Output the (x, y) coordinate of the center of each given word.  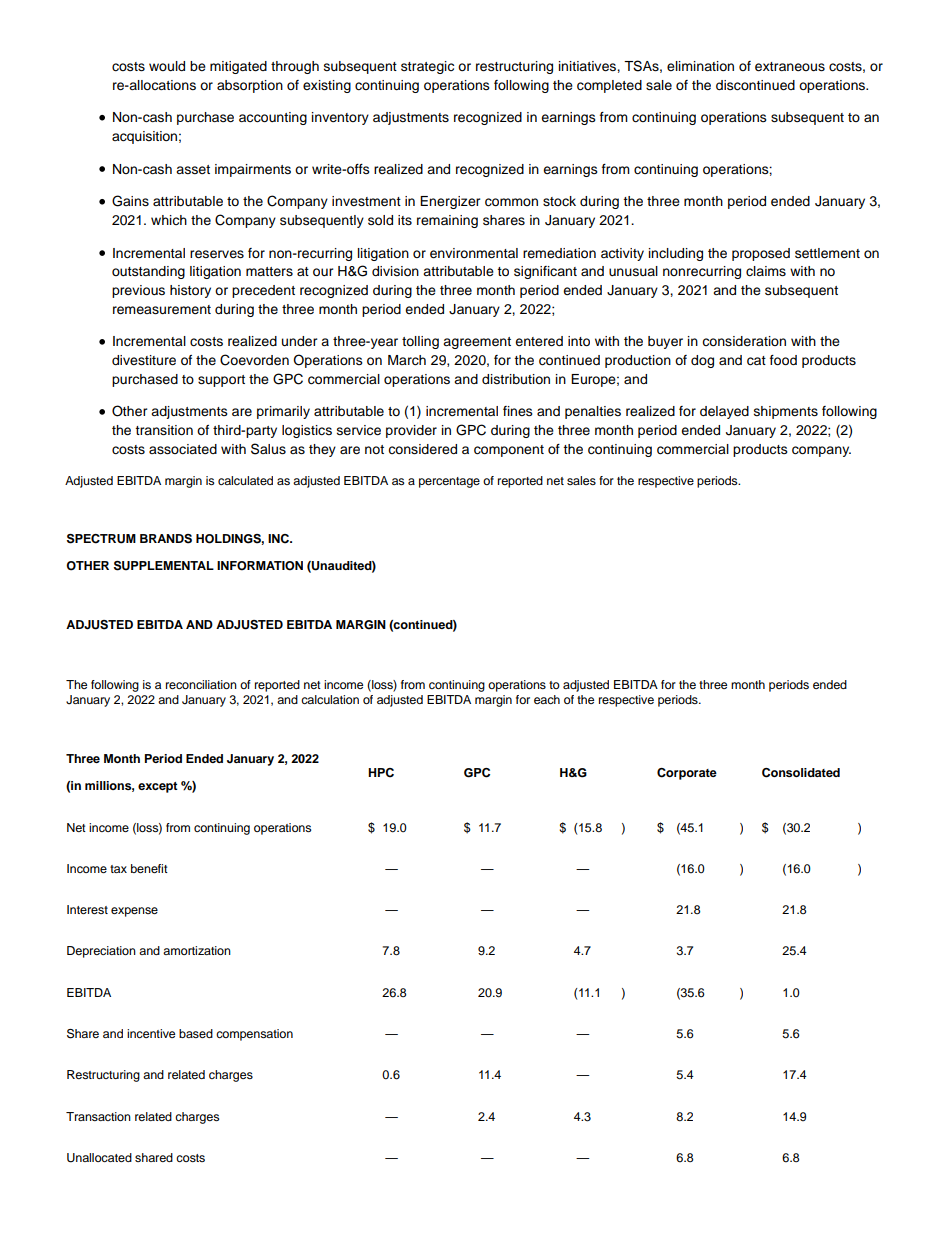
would (167, 66)
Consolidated (801, 773)
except (158, 787)
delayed (724, 412)
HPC (381, 773)
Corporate (687, 774)
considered (422, 449)
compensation (254, 1035)
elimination (700, 66)
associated (183, 449)
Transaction (98, 1116)
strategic (427, 67)
